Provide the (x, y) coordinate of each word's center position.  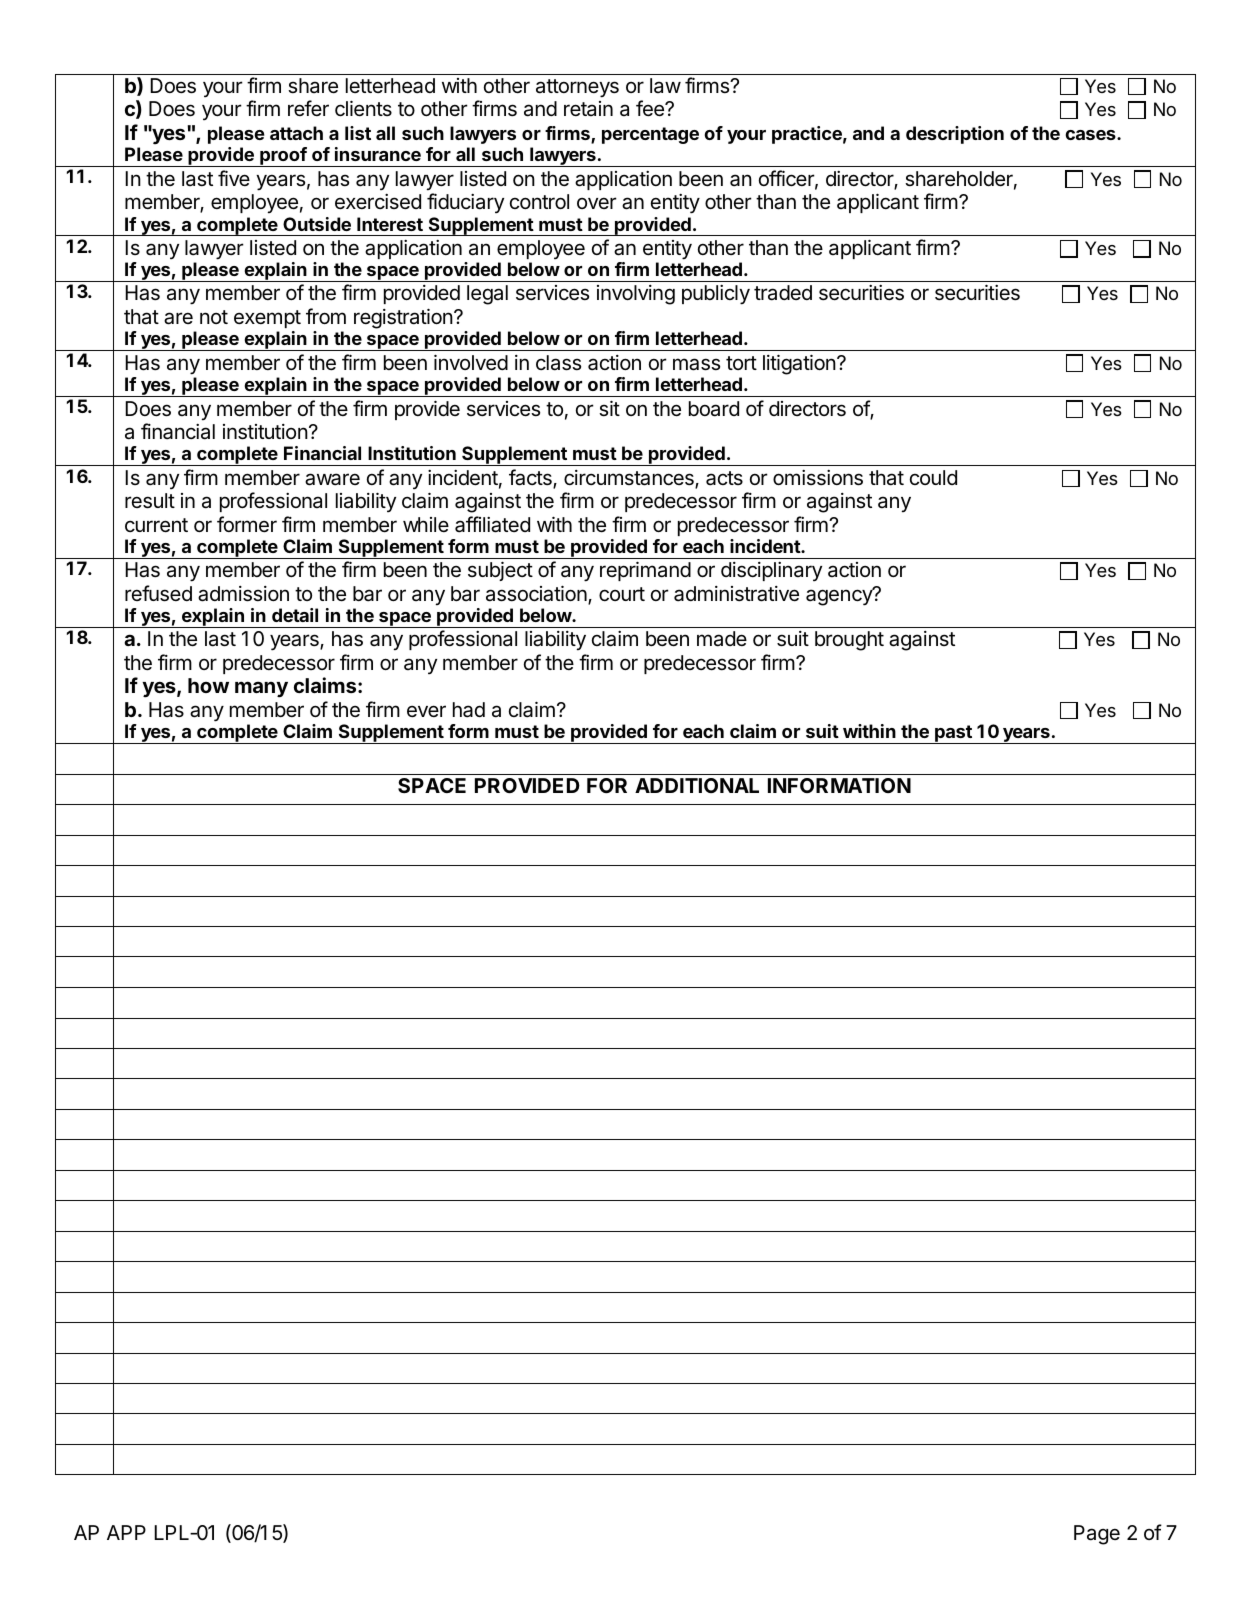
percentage (650, 135)
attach (296, 133)
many (261, 689)
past (953, 734)
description (955, 135)
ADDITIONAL (697, 785)
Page (1097, 1535)
